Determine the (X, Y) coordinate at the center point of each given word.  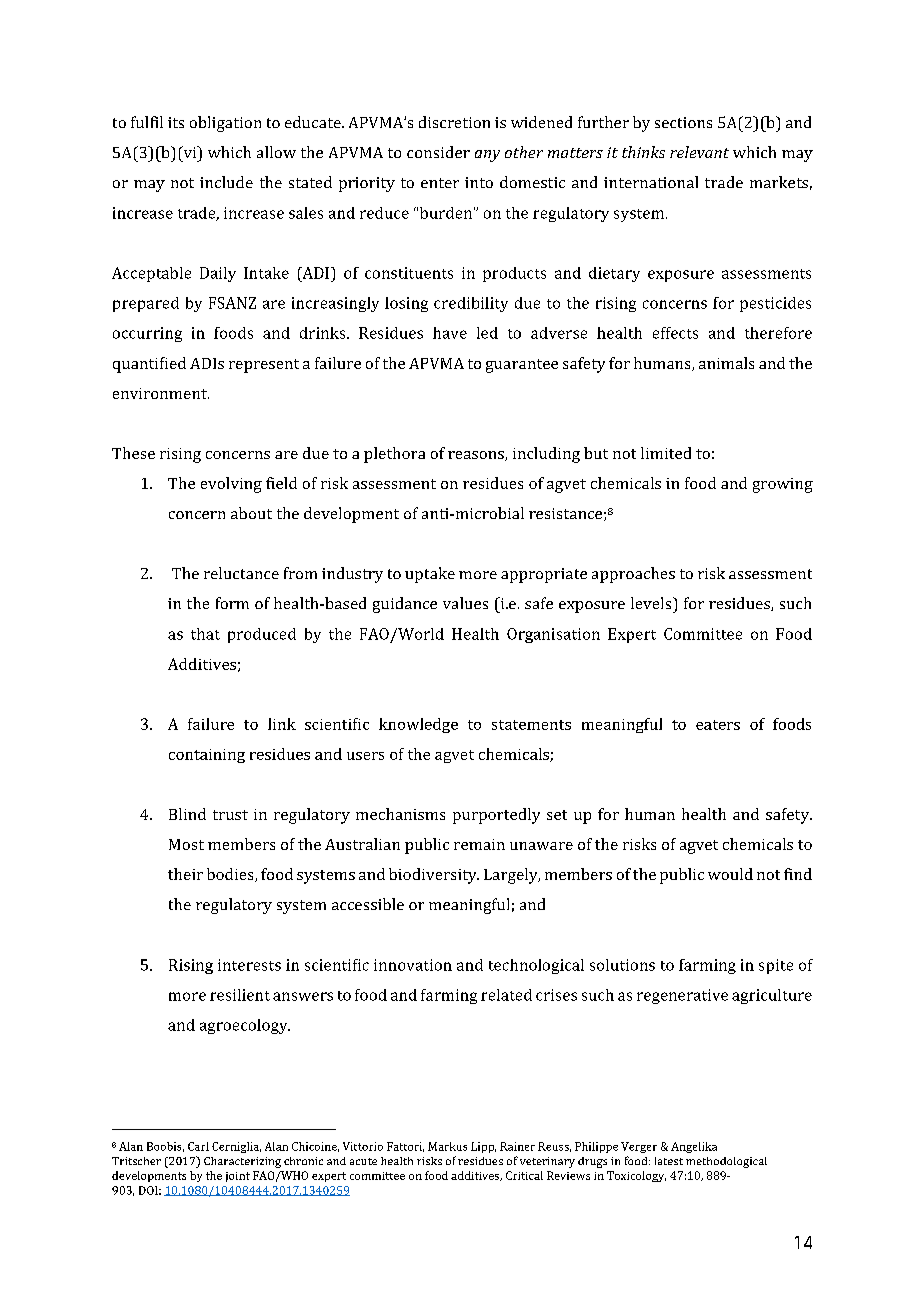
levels (652, 603)
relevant (699, 152)
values (465, 603)
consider (438, 152)
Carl (198, 1146)
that (205, 634)
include (226, 182)
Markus (447, 1146)
